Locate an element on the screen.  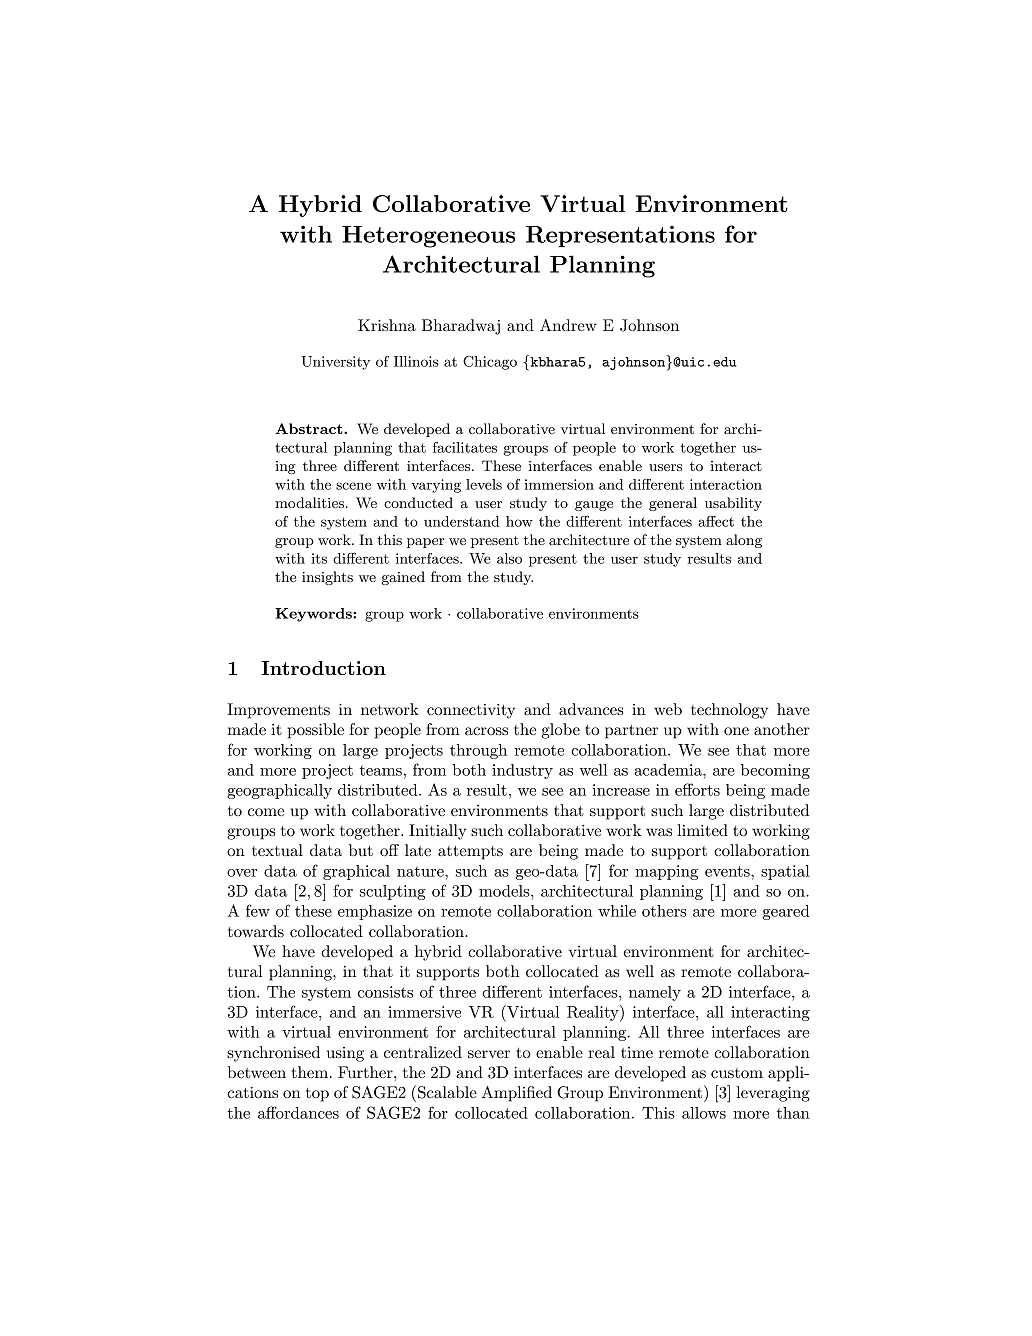
connectivity is located at coordinates (471, 711).
